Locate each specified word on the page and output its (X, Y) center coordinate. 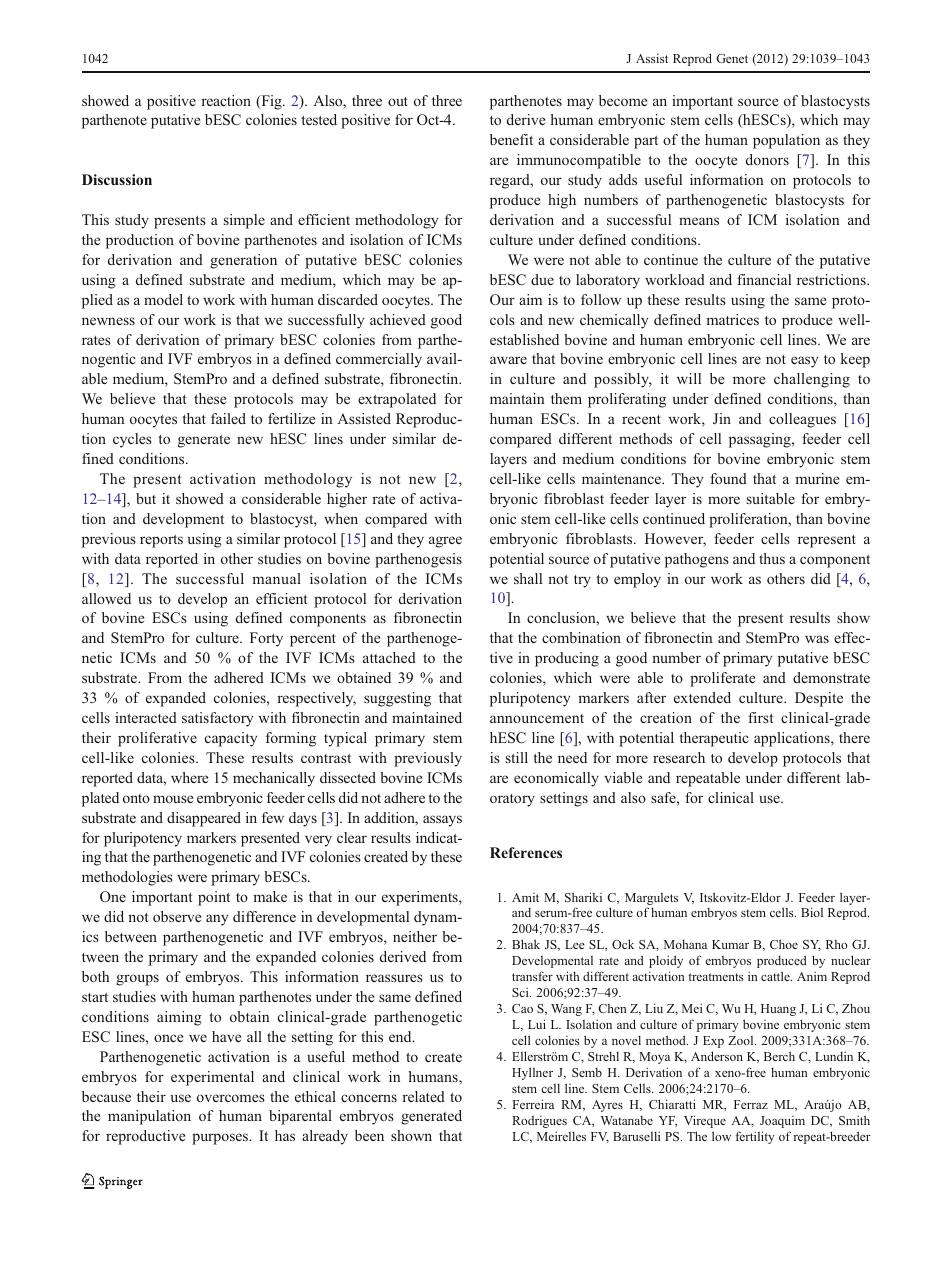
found (728, 478)
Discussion (117, 179)
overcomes (231, 1098)
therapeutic (714, 739)
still (517, 757)
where (189, 777)
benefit (511, 139)
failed (228, 418)
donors (767, 159)
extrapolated (397, 400)
